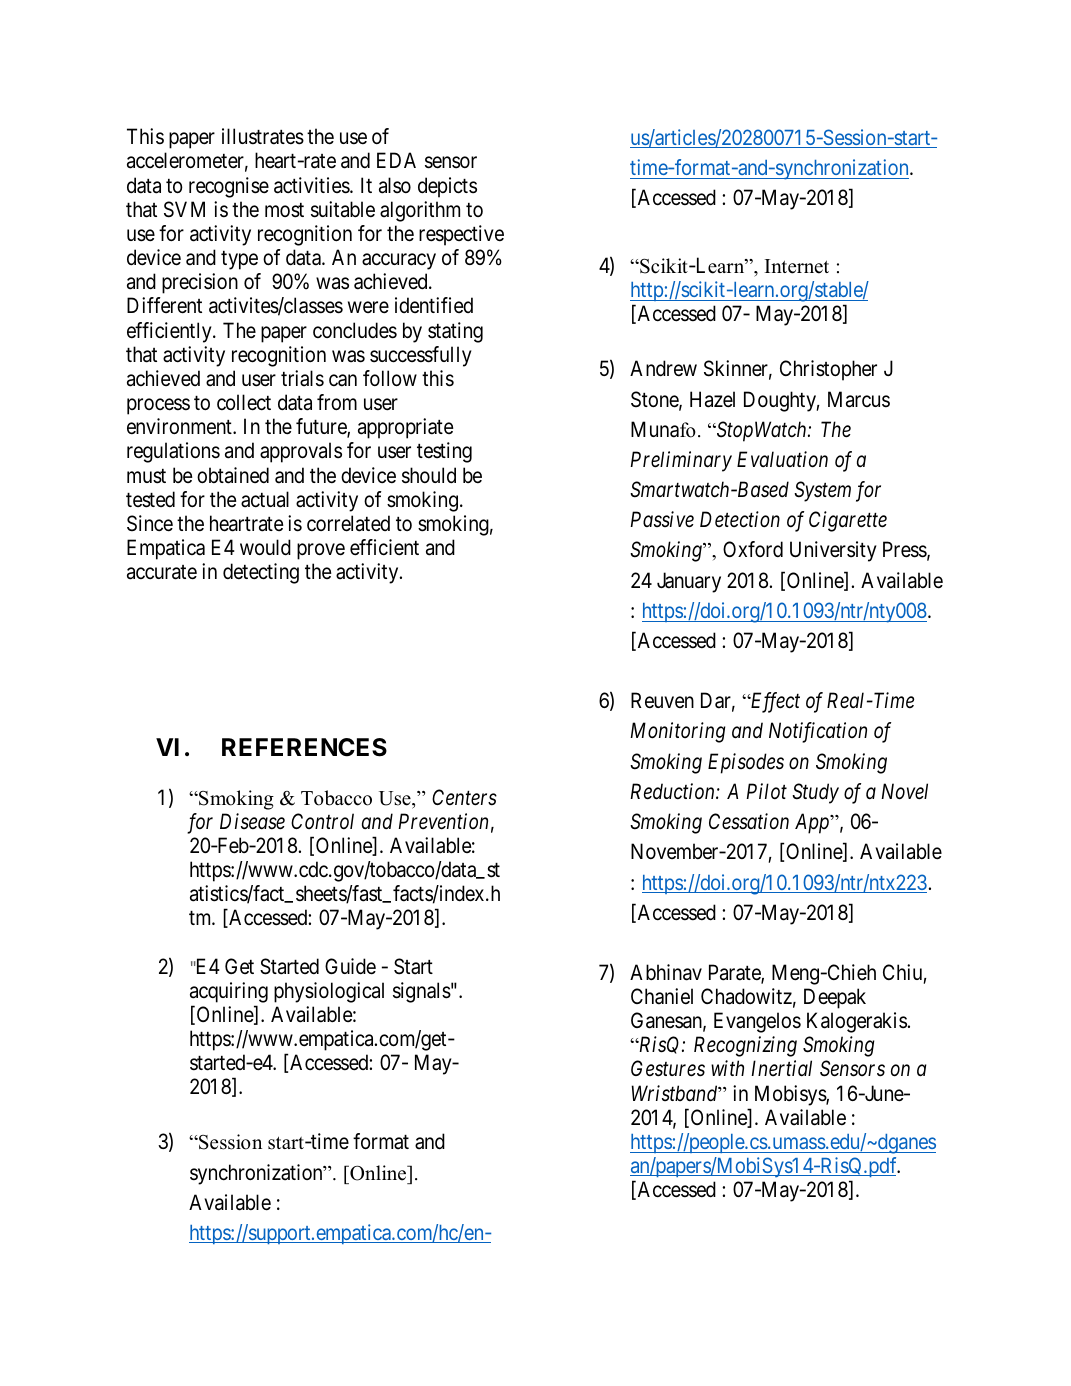 The image size is (1071, 1386). Describe the element at coordinates (252, 821) in the screenshot. I see `Disease` at that location.
